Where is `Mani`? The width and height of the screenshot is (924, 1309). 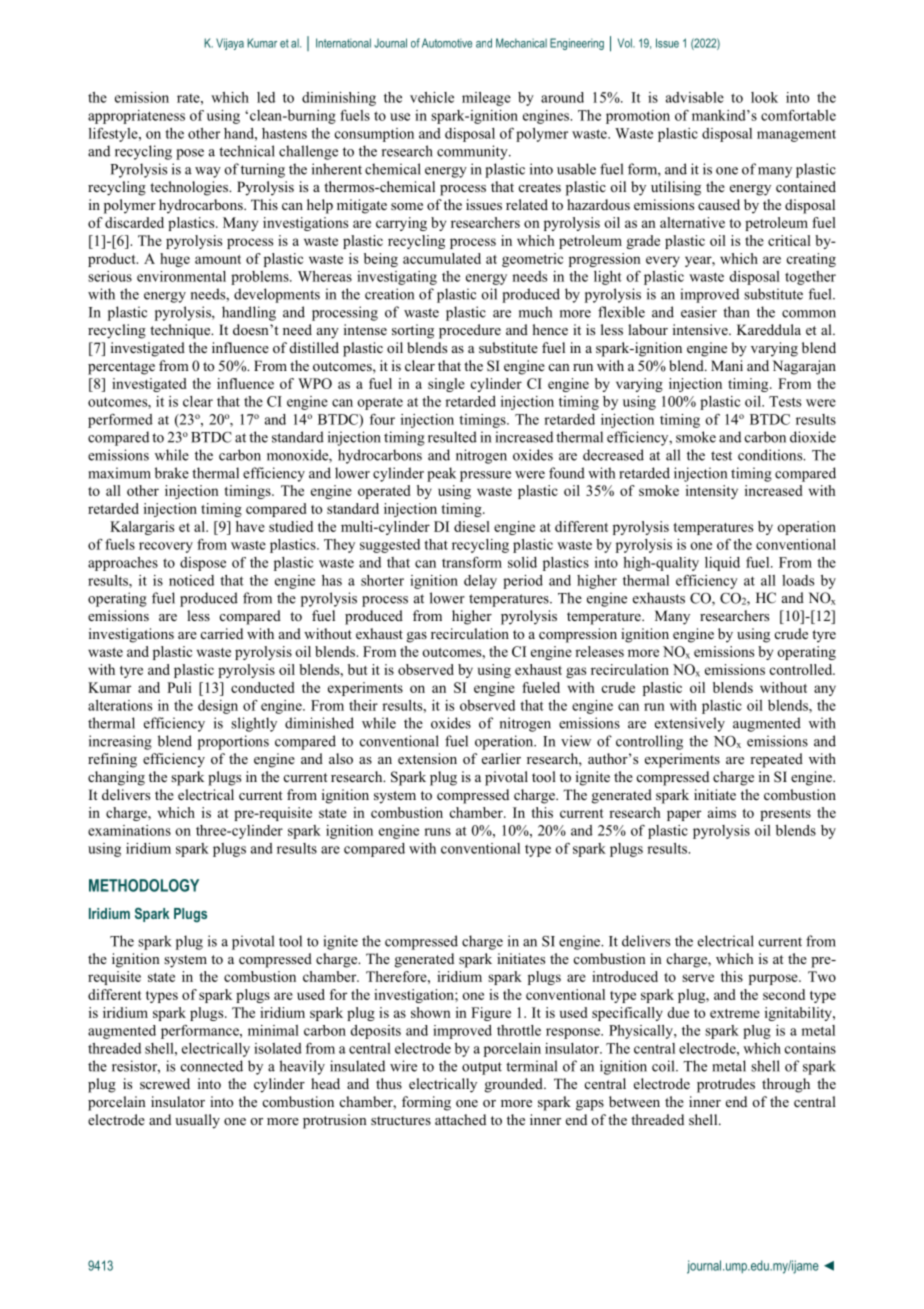
Mani is located at coordinates (727, 365).
